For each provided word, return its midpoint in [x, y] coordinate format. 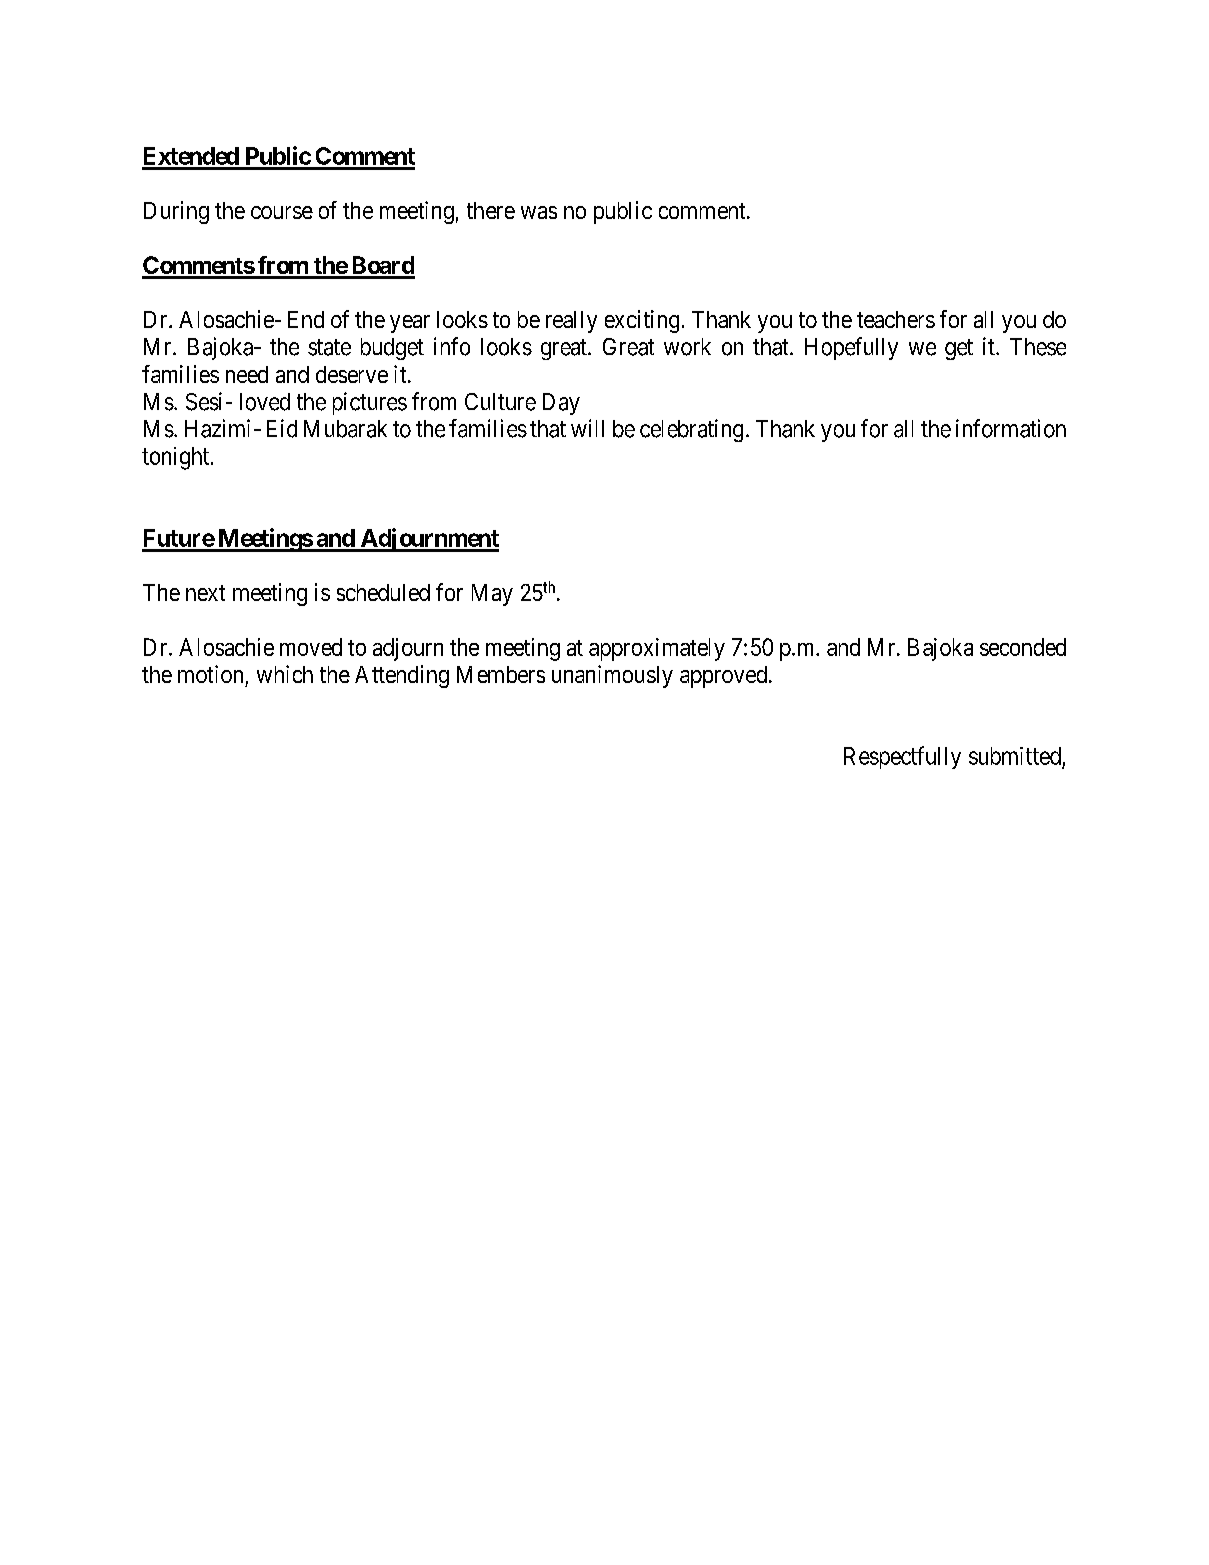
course [282, 212]
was [539, 212]
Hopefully [851, 348]
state [329, 347]
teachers [896, 319]
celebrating [691, 430]
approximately [657, 649]
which [285, 674]
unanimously [612, 676]
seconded [1023, 647]
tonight [177, 458]
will [587, 428]
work [687, 347]
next [205, 593]
